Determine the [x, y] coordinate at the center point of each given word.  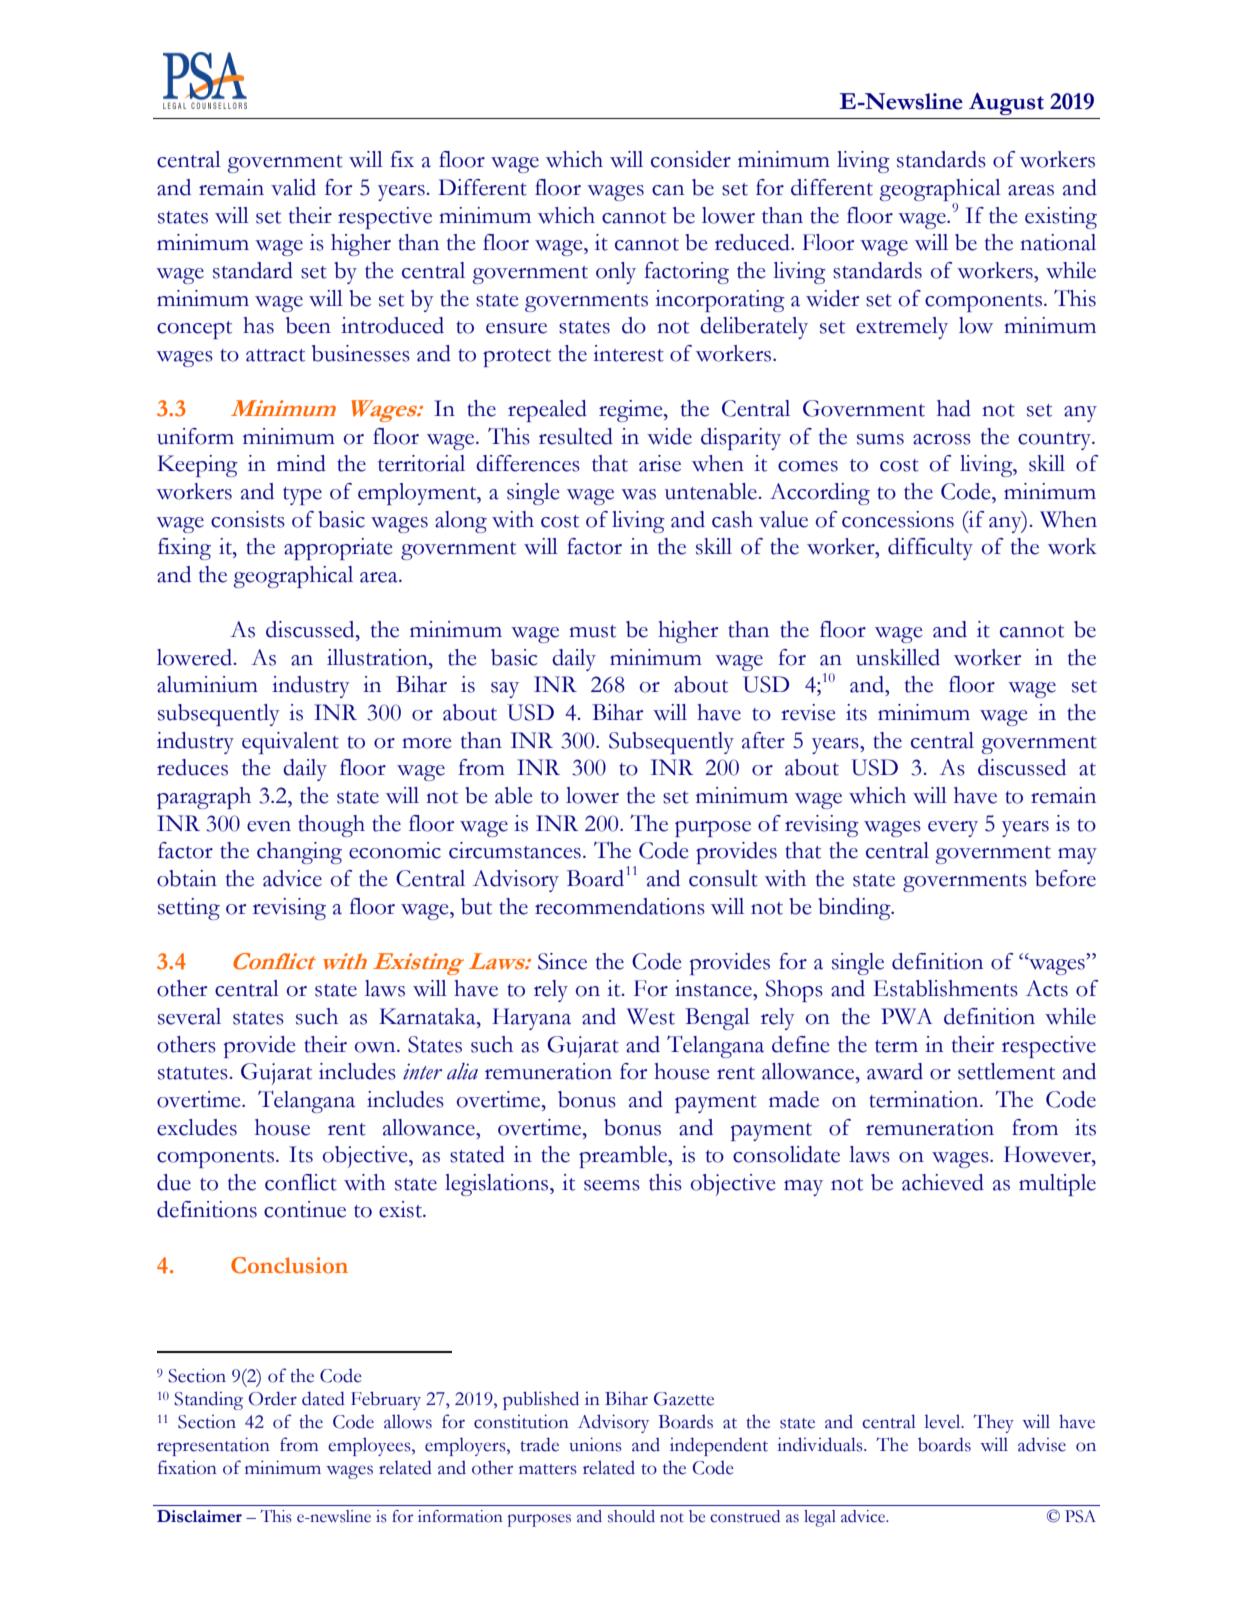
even [269, 826]
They [993, 1423]
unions [595, 1444]
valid [293, 187]
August [1006, 104]
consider [691, 159]
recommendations [620, 906]
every [953, 829]
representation [213, 1446]
